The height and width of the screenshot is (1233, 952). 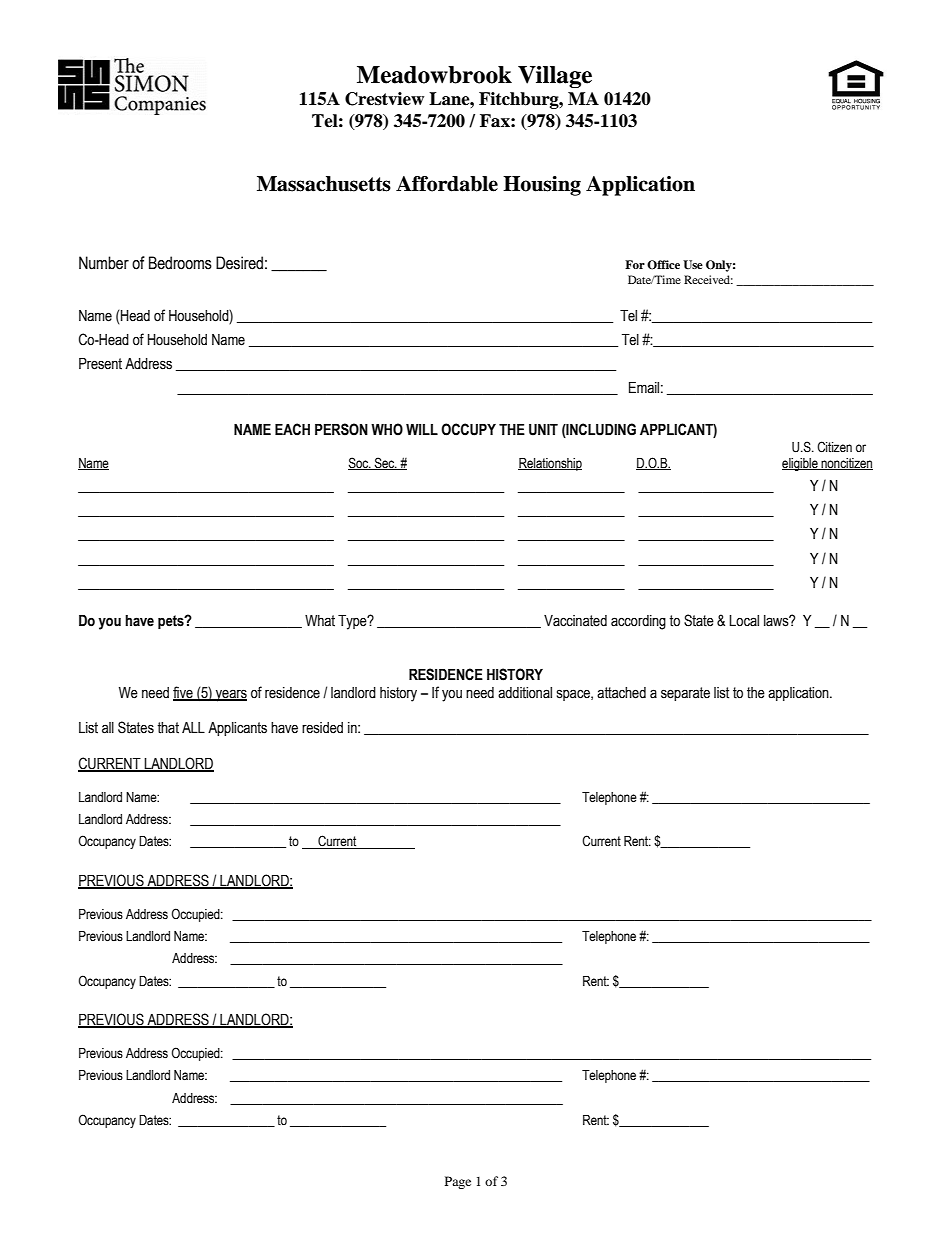 What do you see at coordinates (555, 77) in the screenshot?
I see `Village` at bounding box center [555, 77].
